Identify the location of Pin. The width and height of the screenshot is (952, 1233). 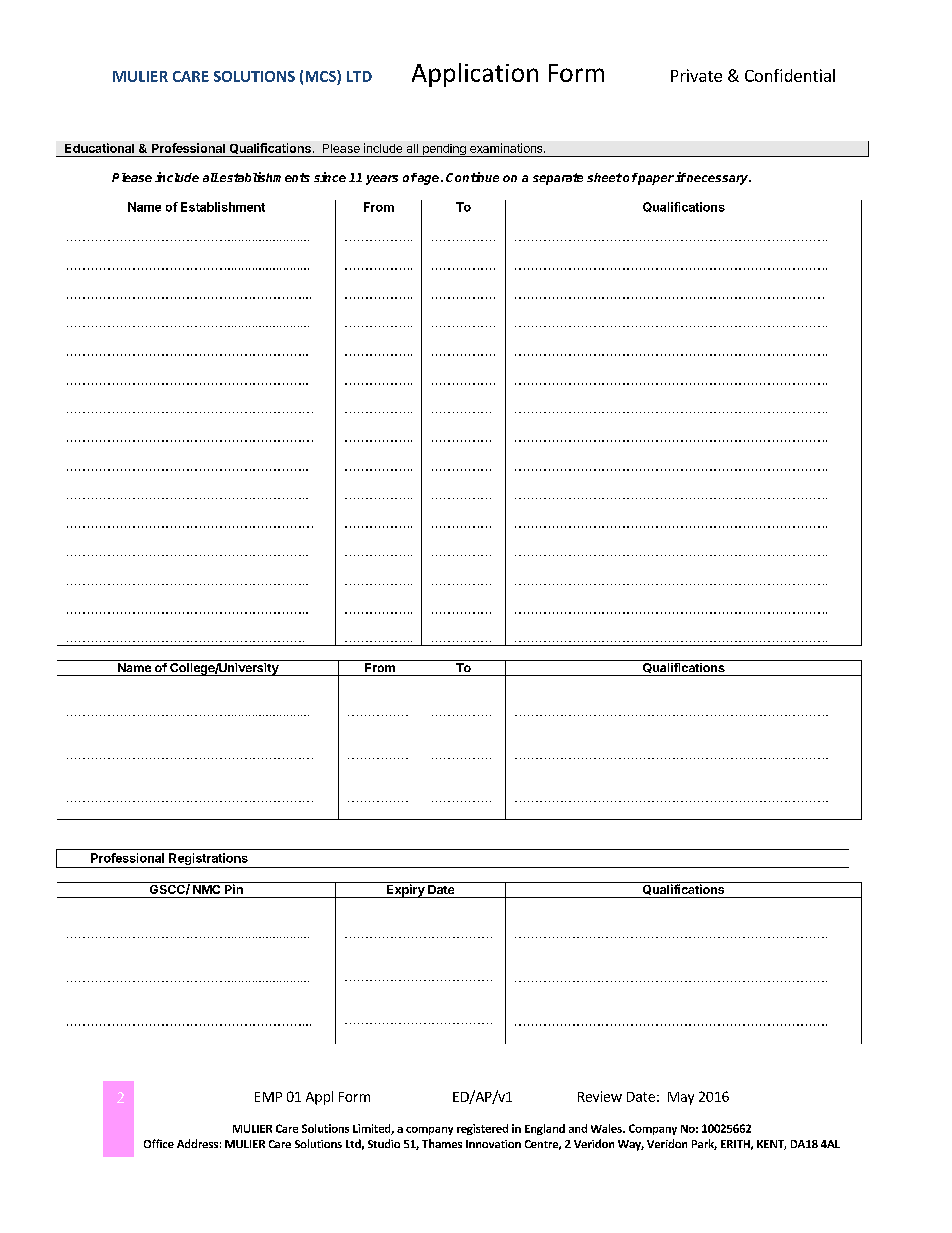
(233, 888).
